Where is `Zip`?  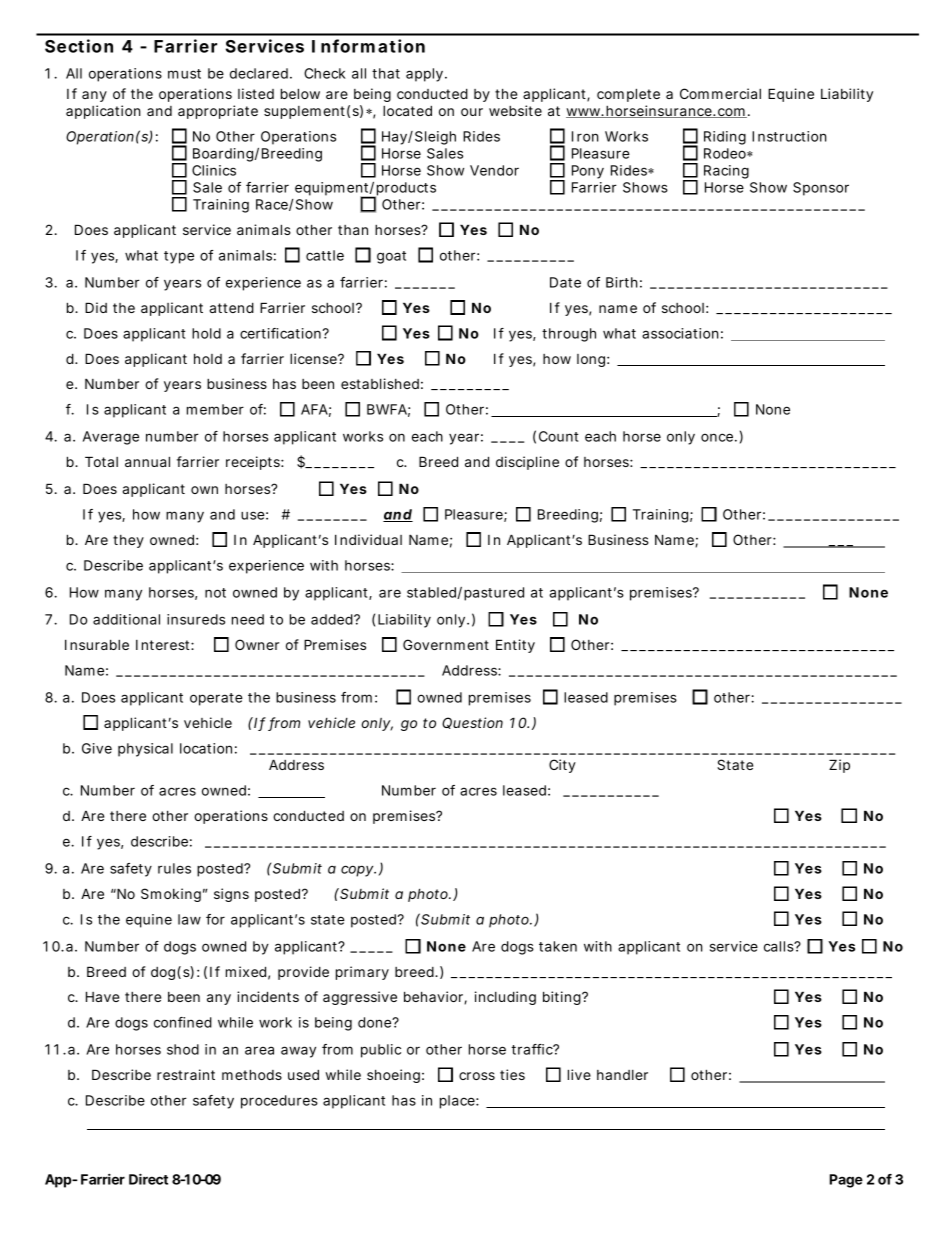
Zip is located at coordinates (839, 766).
